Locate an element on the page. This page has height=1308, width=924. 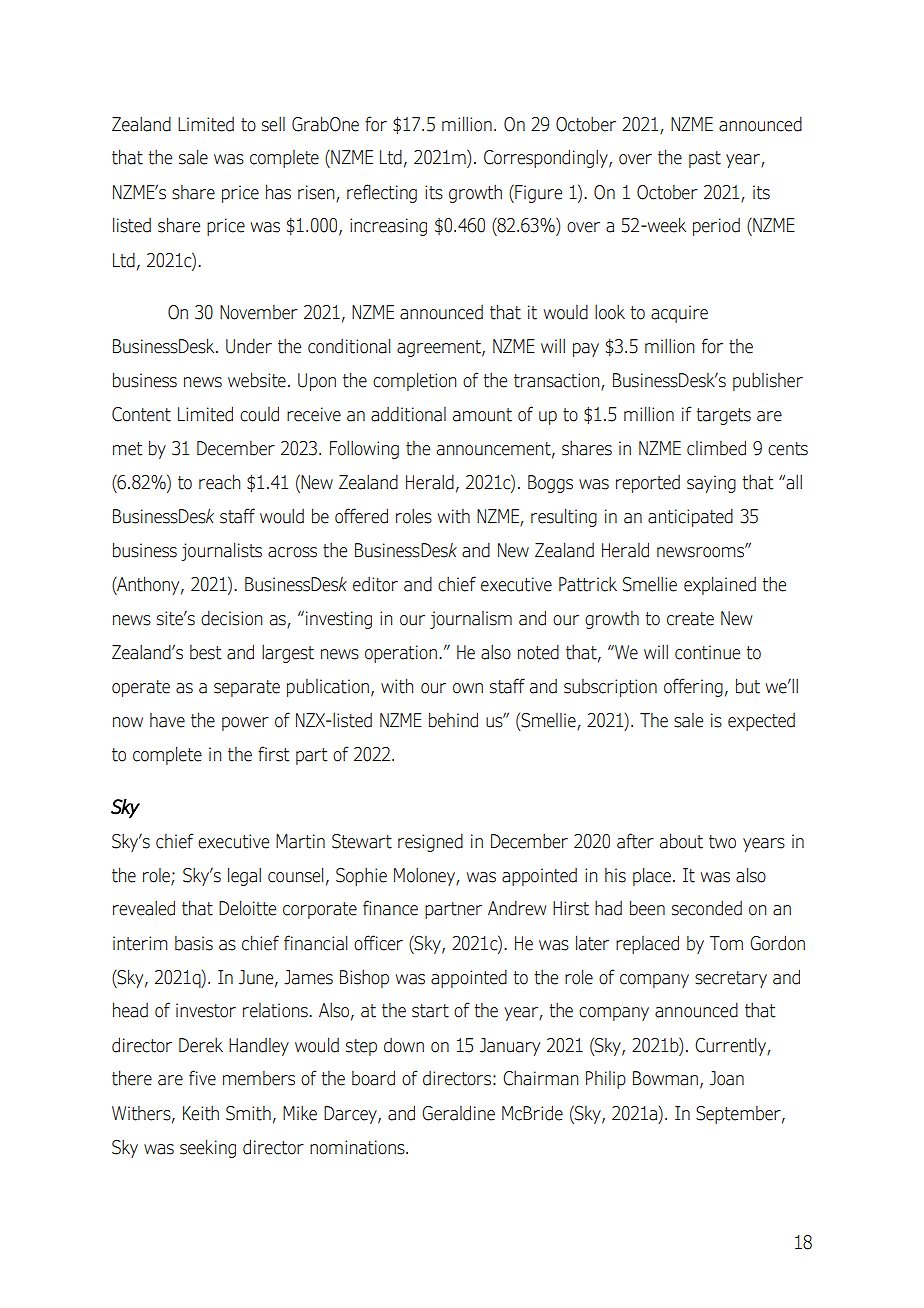
legal is located at coordinates (244, 876).
